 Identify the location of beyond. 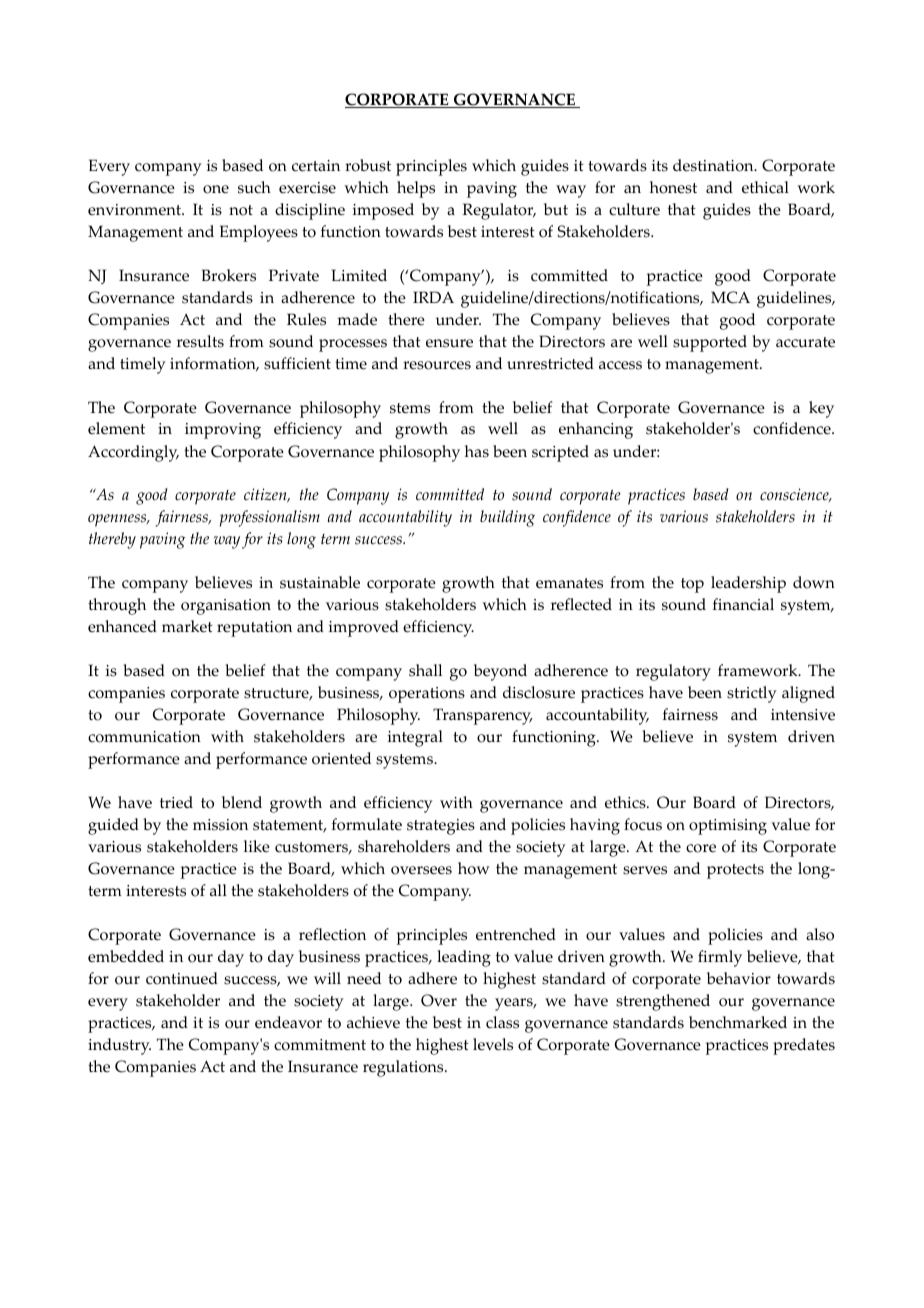
(500, 672).
